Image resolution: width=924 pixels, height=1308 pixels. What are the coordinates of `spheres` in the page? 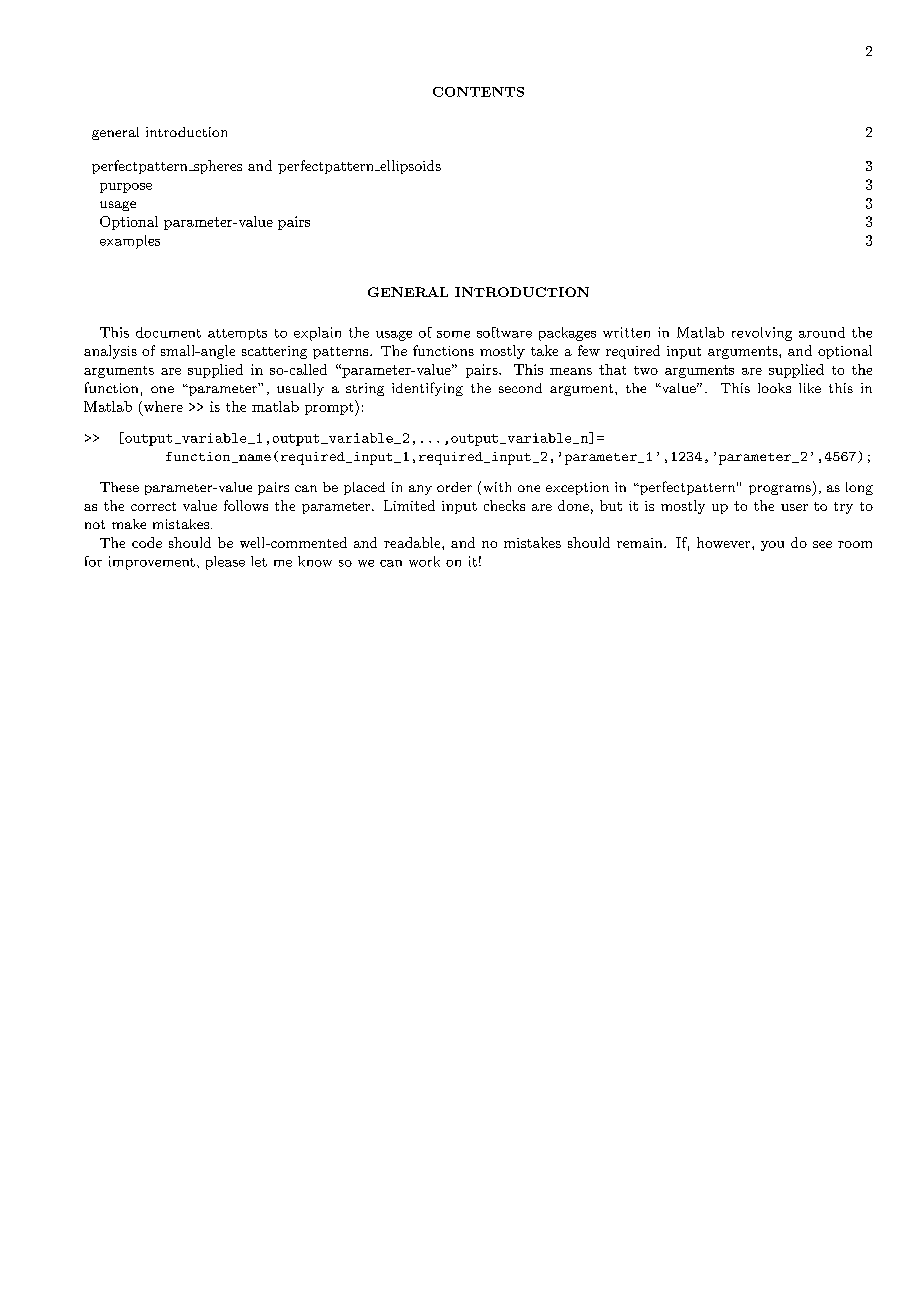 It's located at (216, 167).
